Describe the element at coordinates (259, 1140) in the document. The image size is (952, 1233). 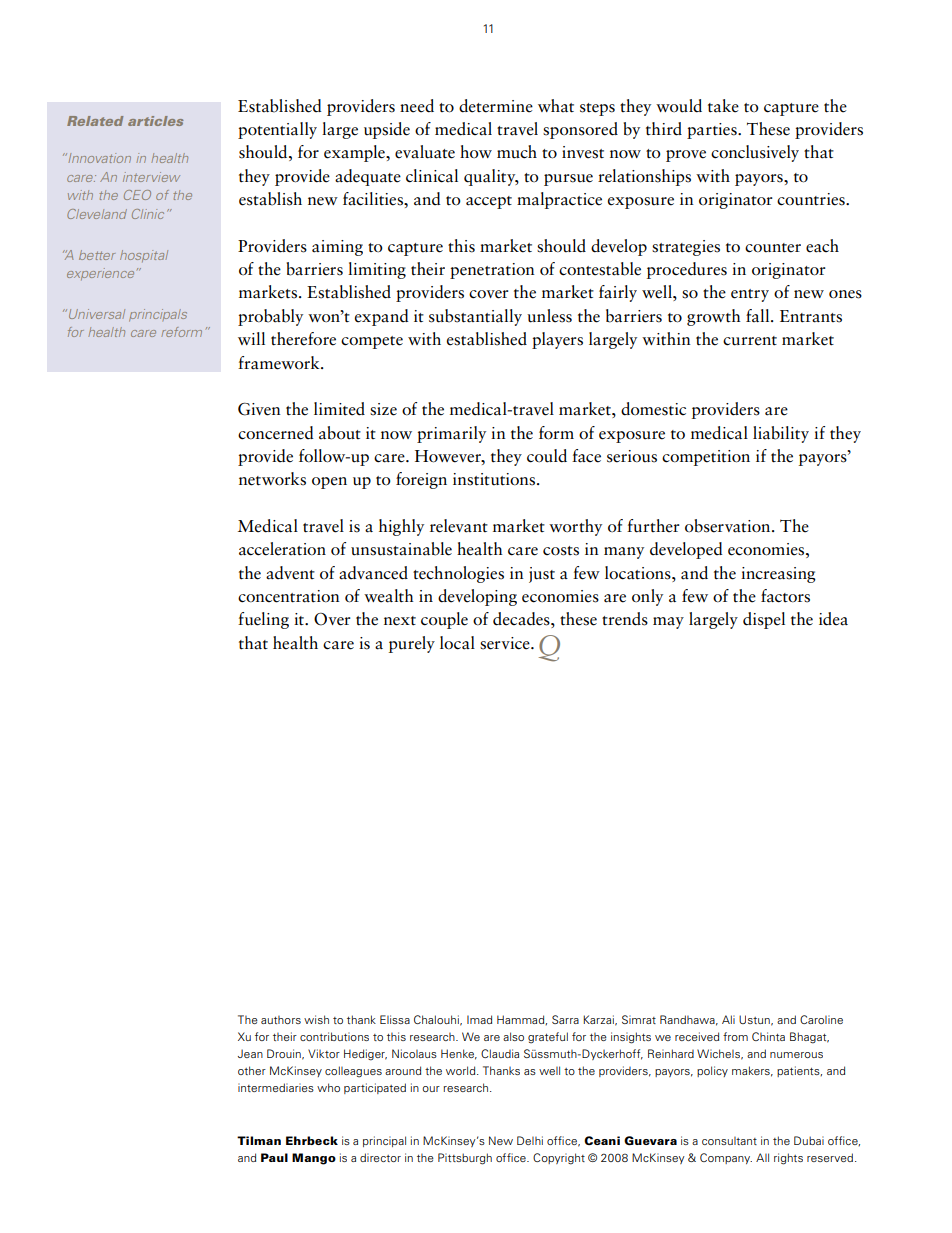
I see `Tilman` at that location.
